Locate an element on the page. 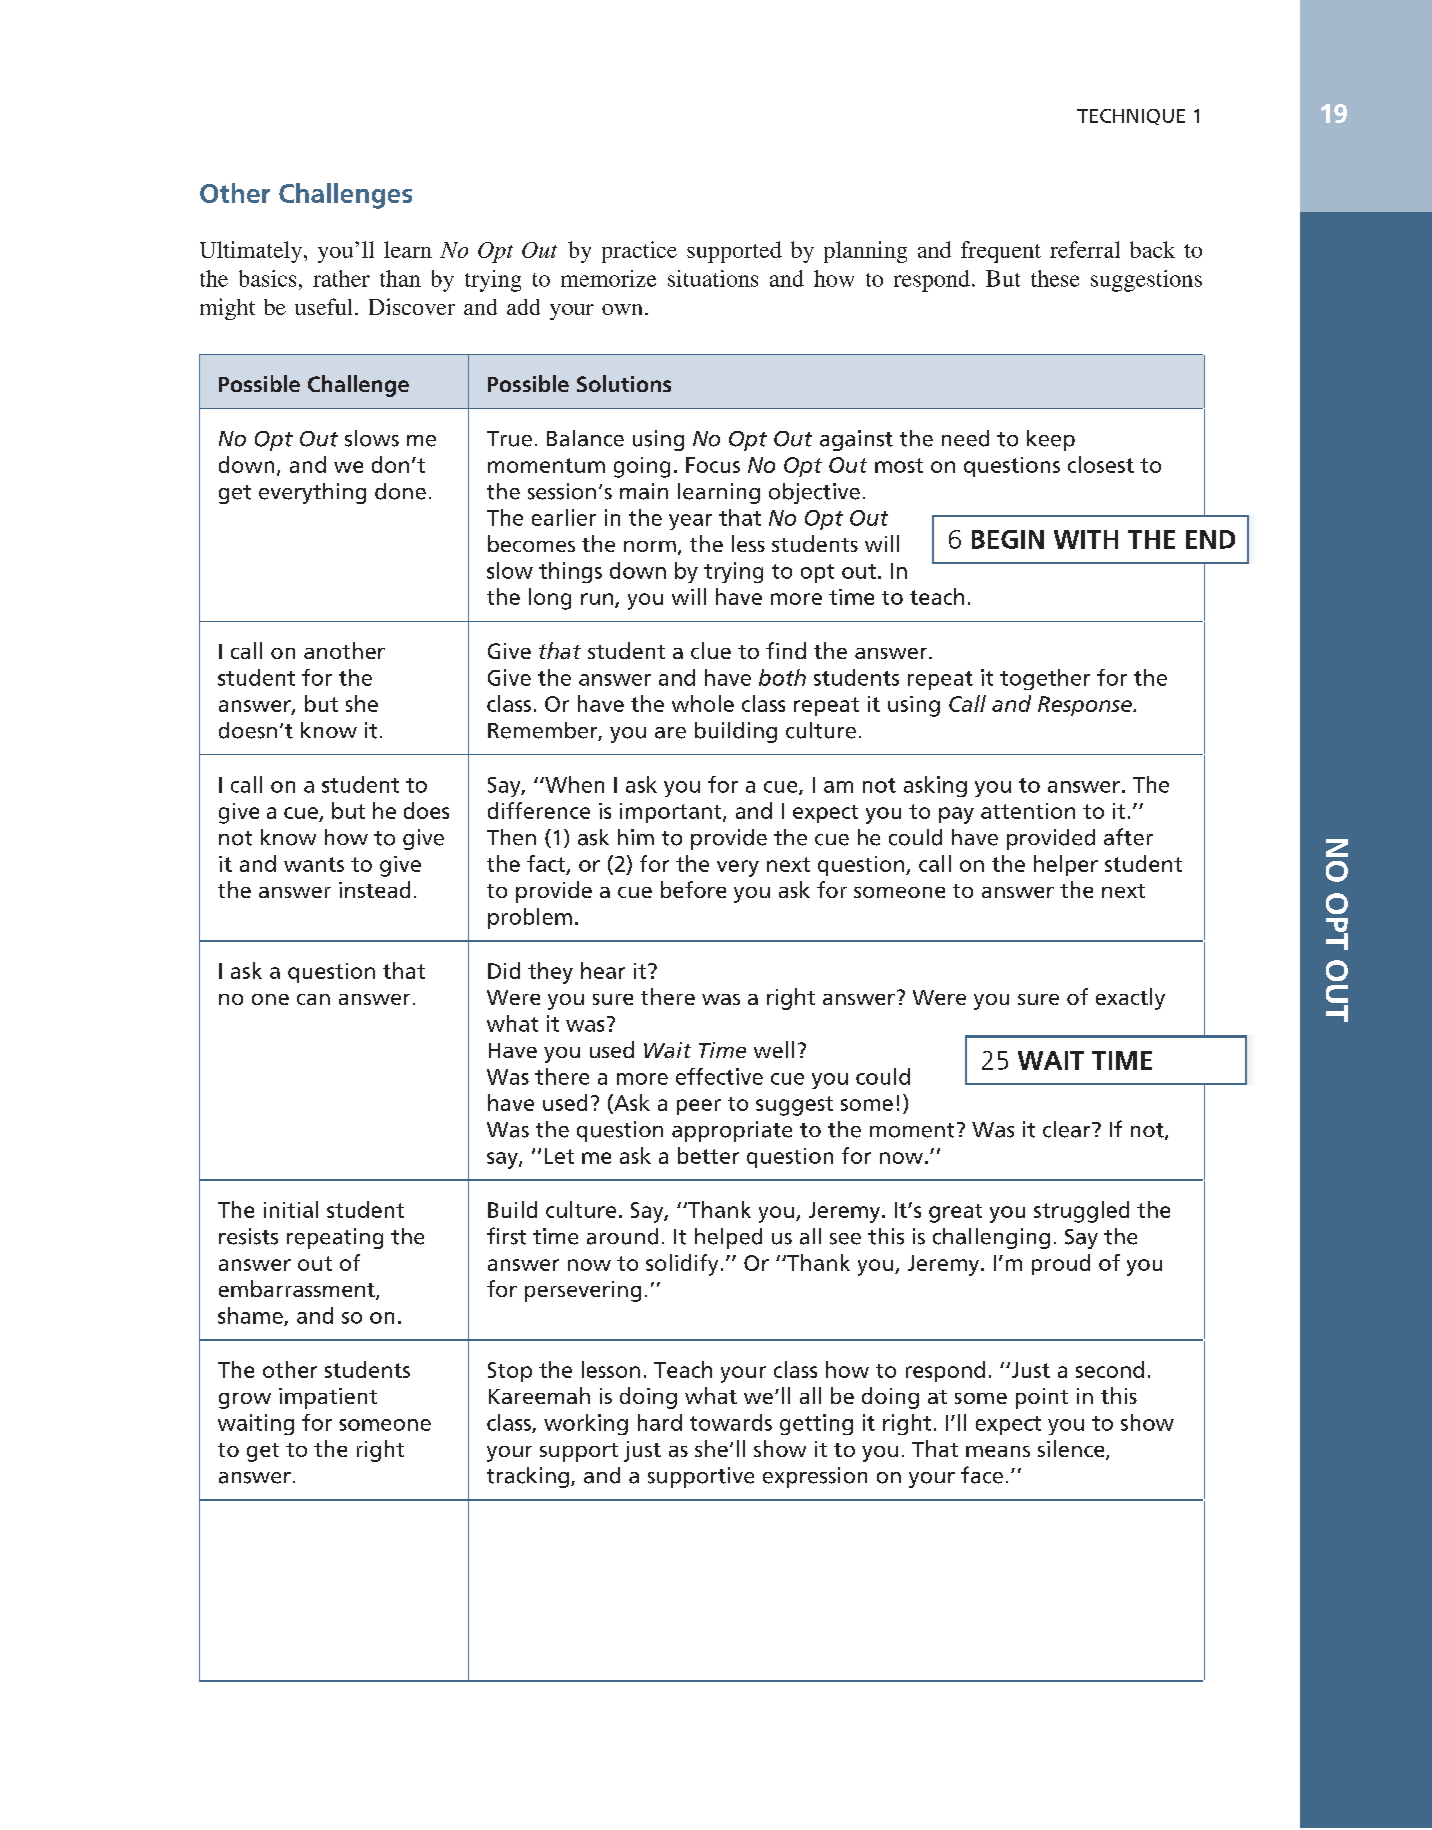  impatient is located at coordinates (328, 1398).
